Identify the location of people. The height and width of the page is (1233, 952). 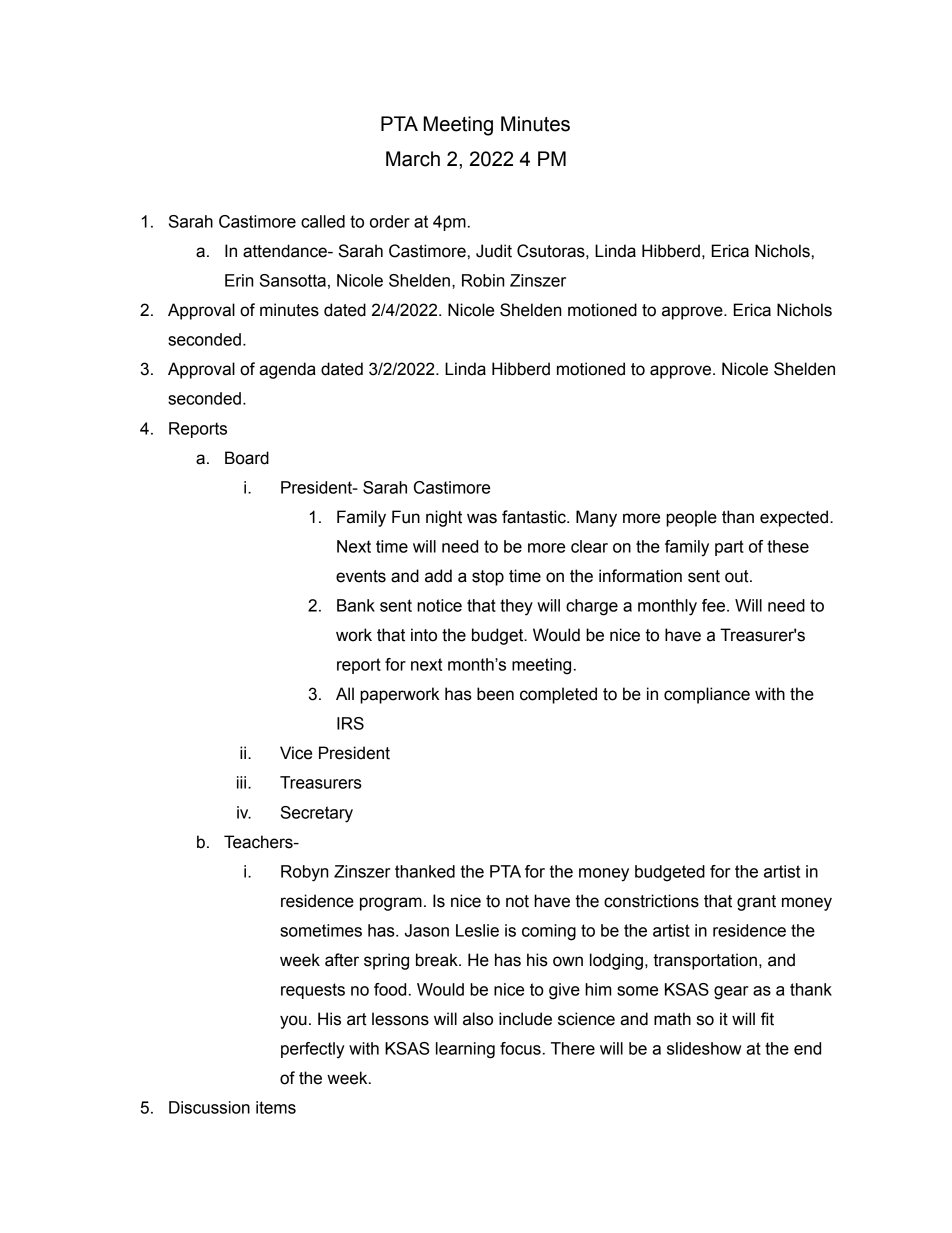
(691, 518).
